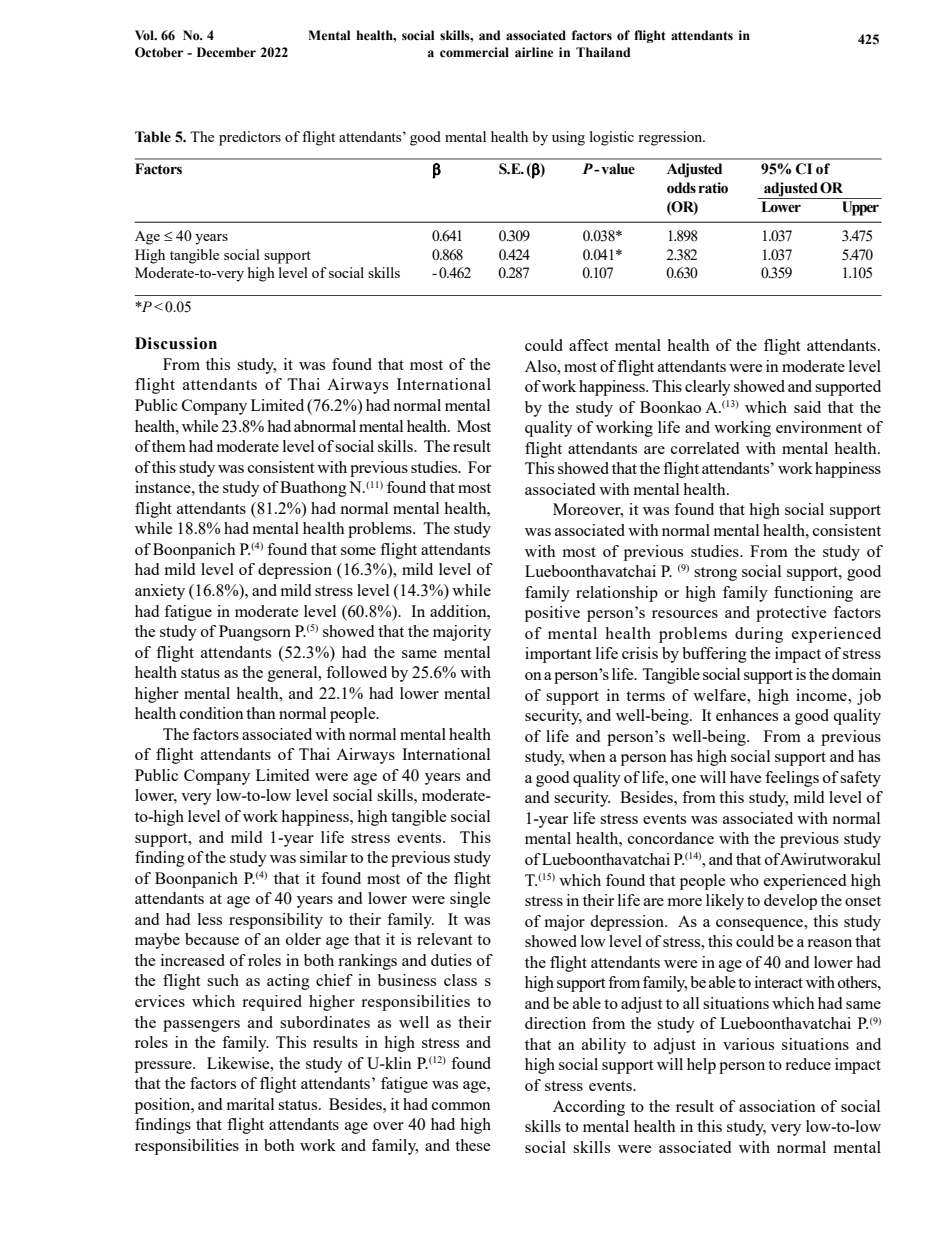 Image resolution: width=952 pixels, height=1233 pixels. What do you see at coordinates (807, 407) in the screenshot?
I see `said` at bounding box center [807, 407].
